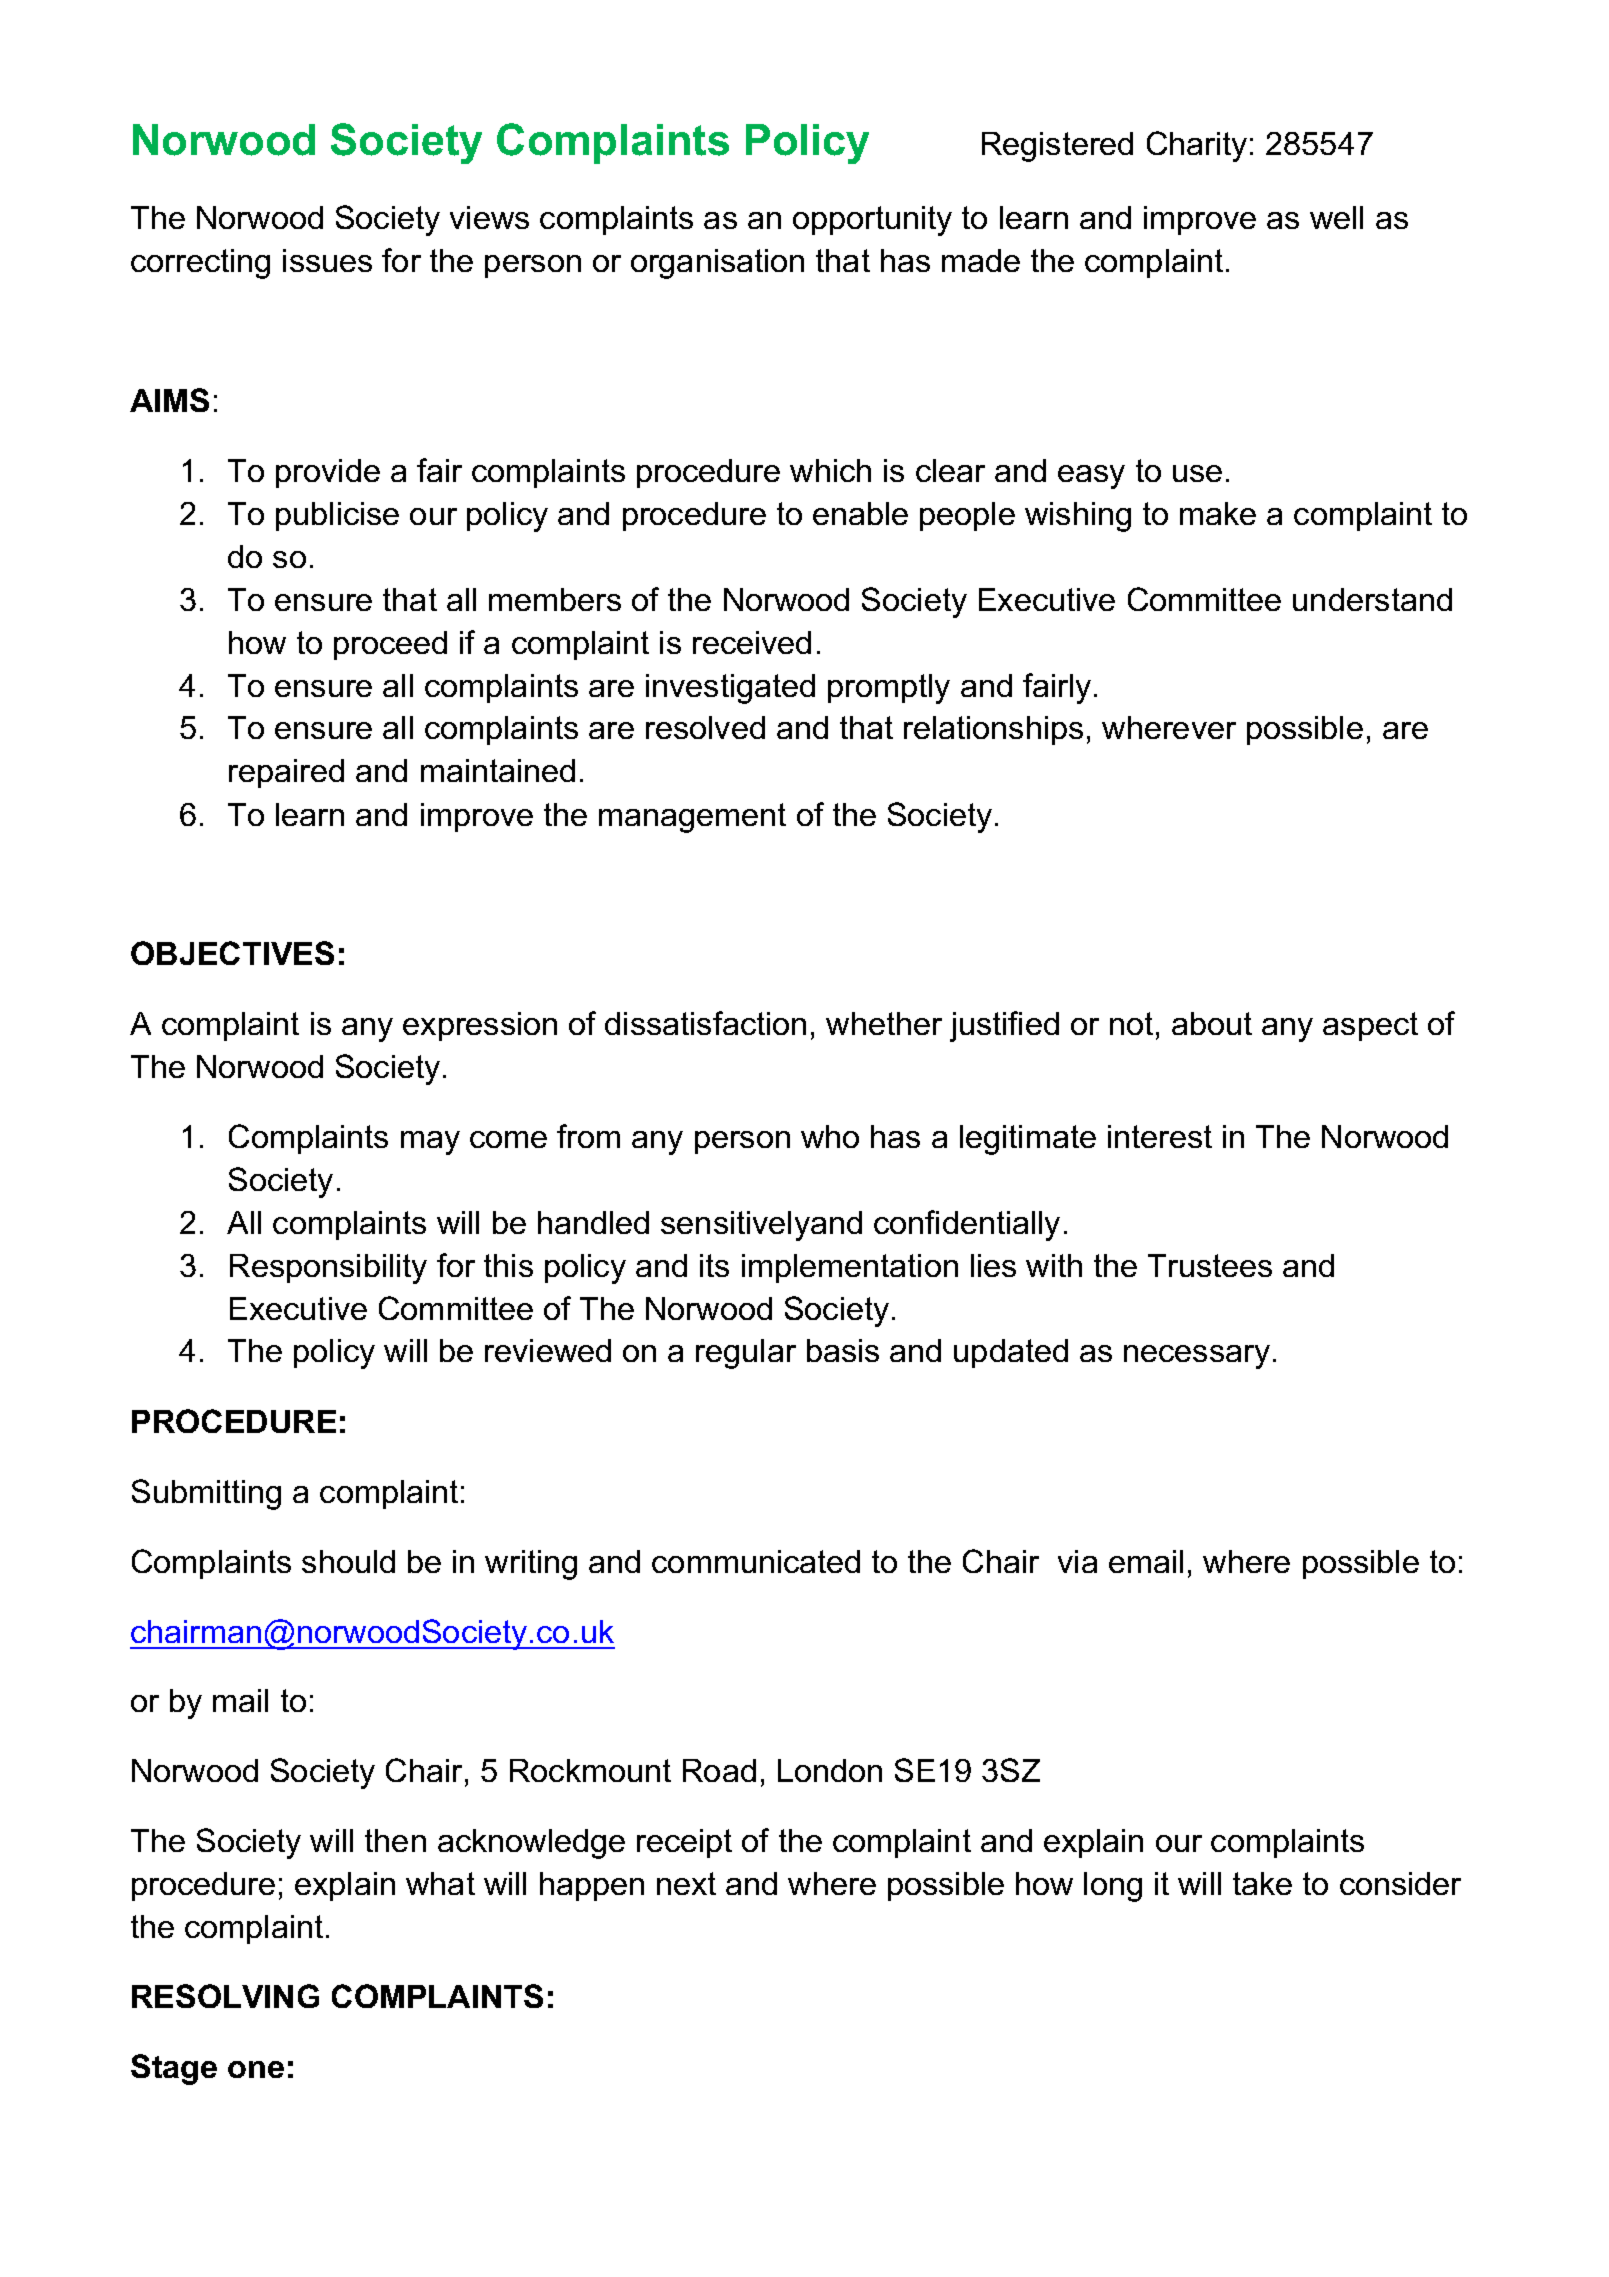  Describe the element at coordinates (327, 260) in the screenshot. I see `issues` at that location.
